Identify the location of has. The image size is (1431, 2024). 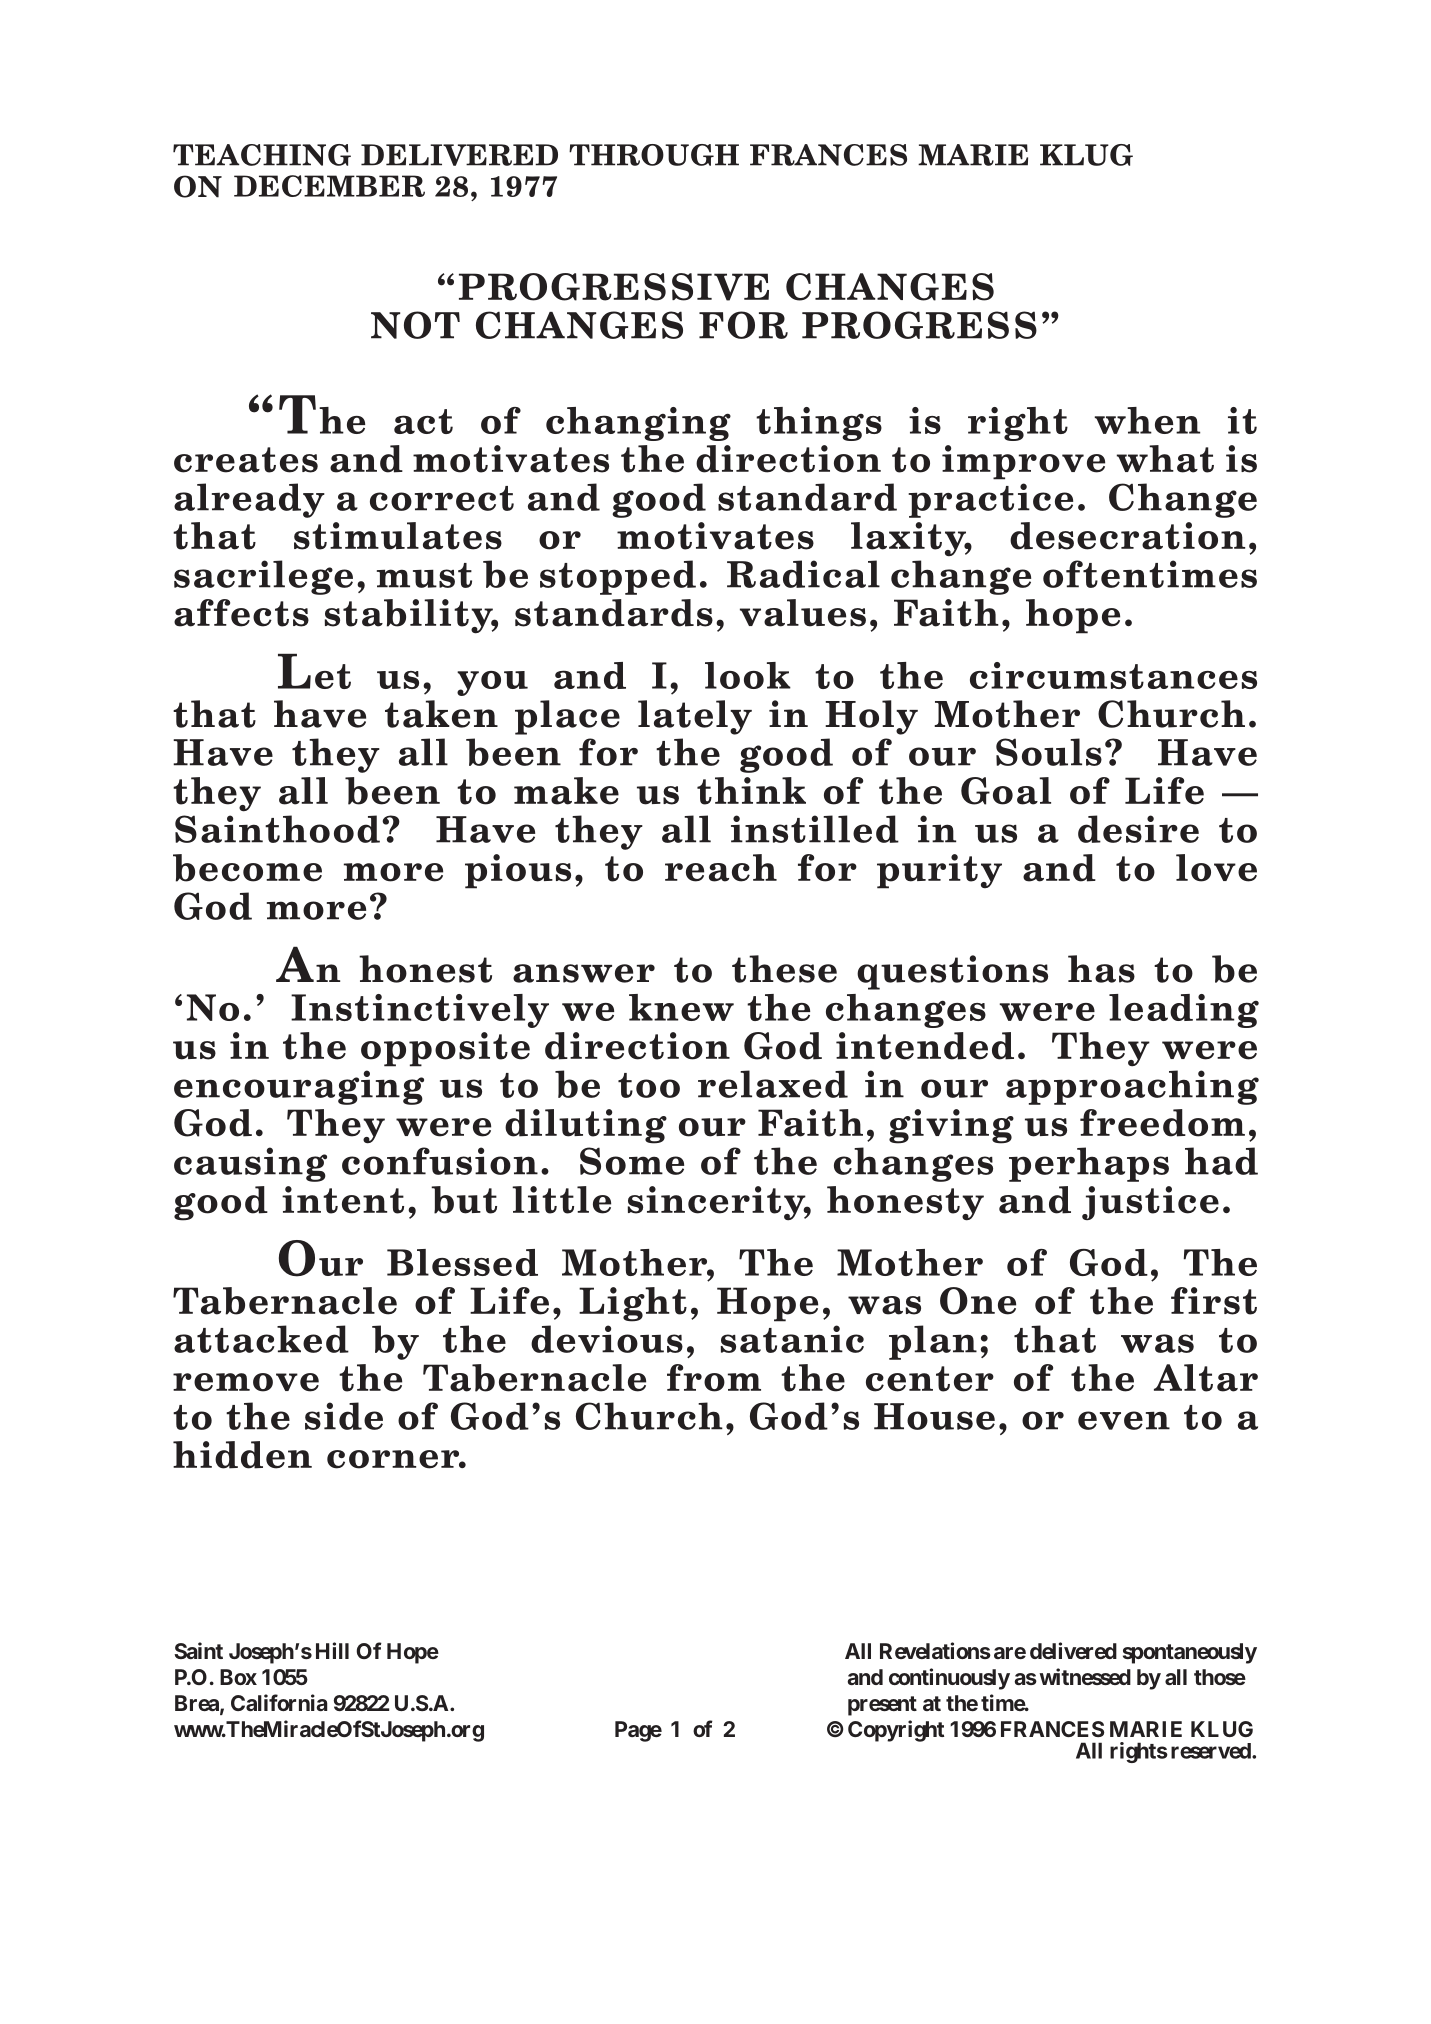
(1101, 969).
